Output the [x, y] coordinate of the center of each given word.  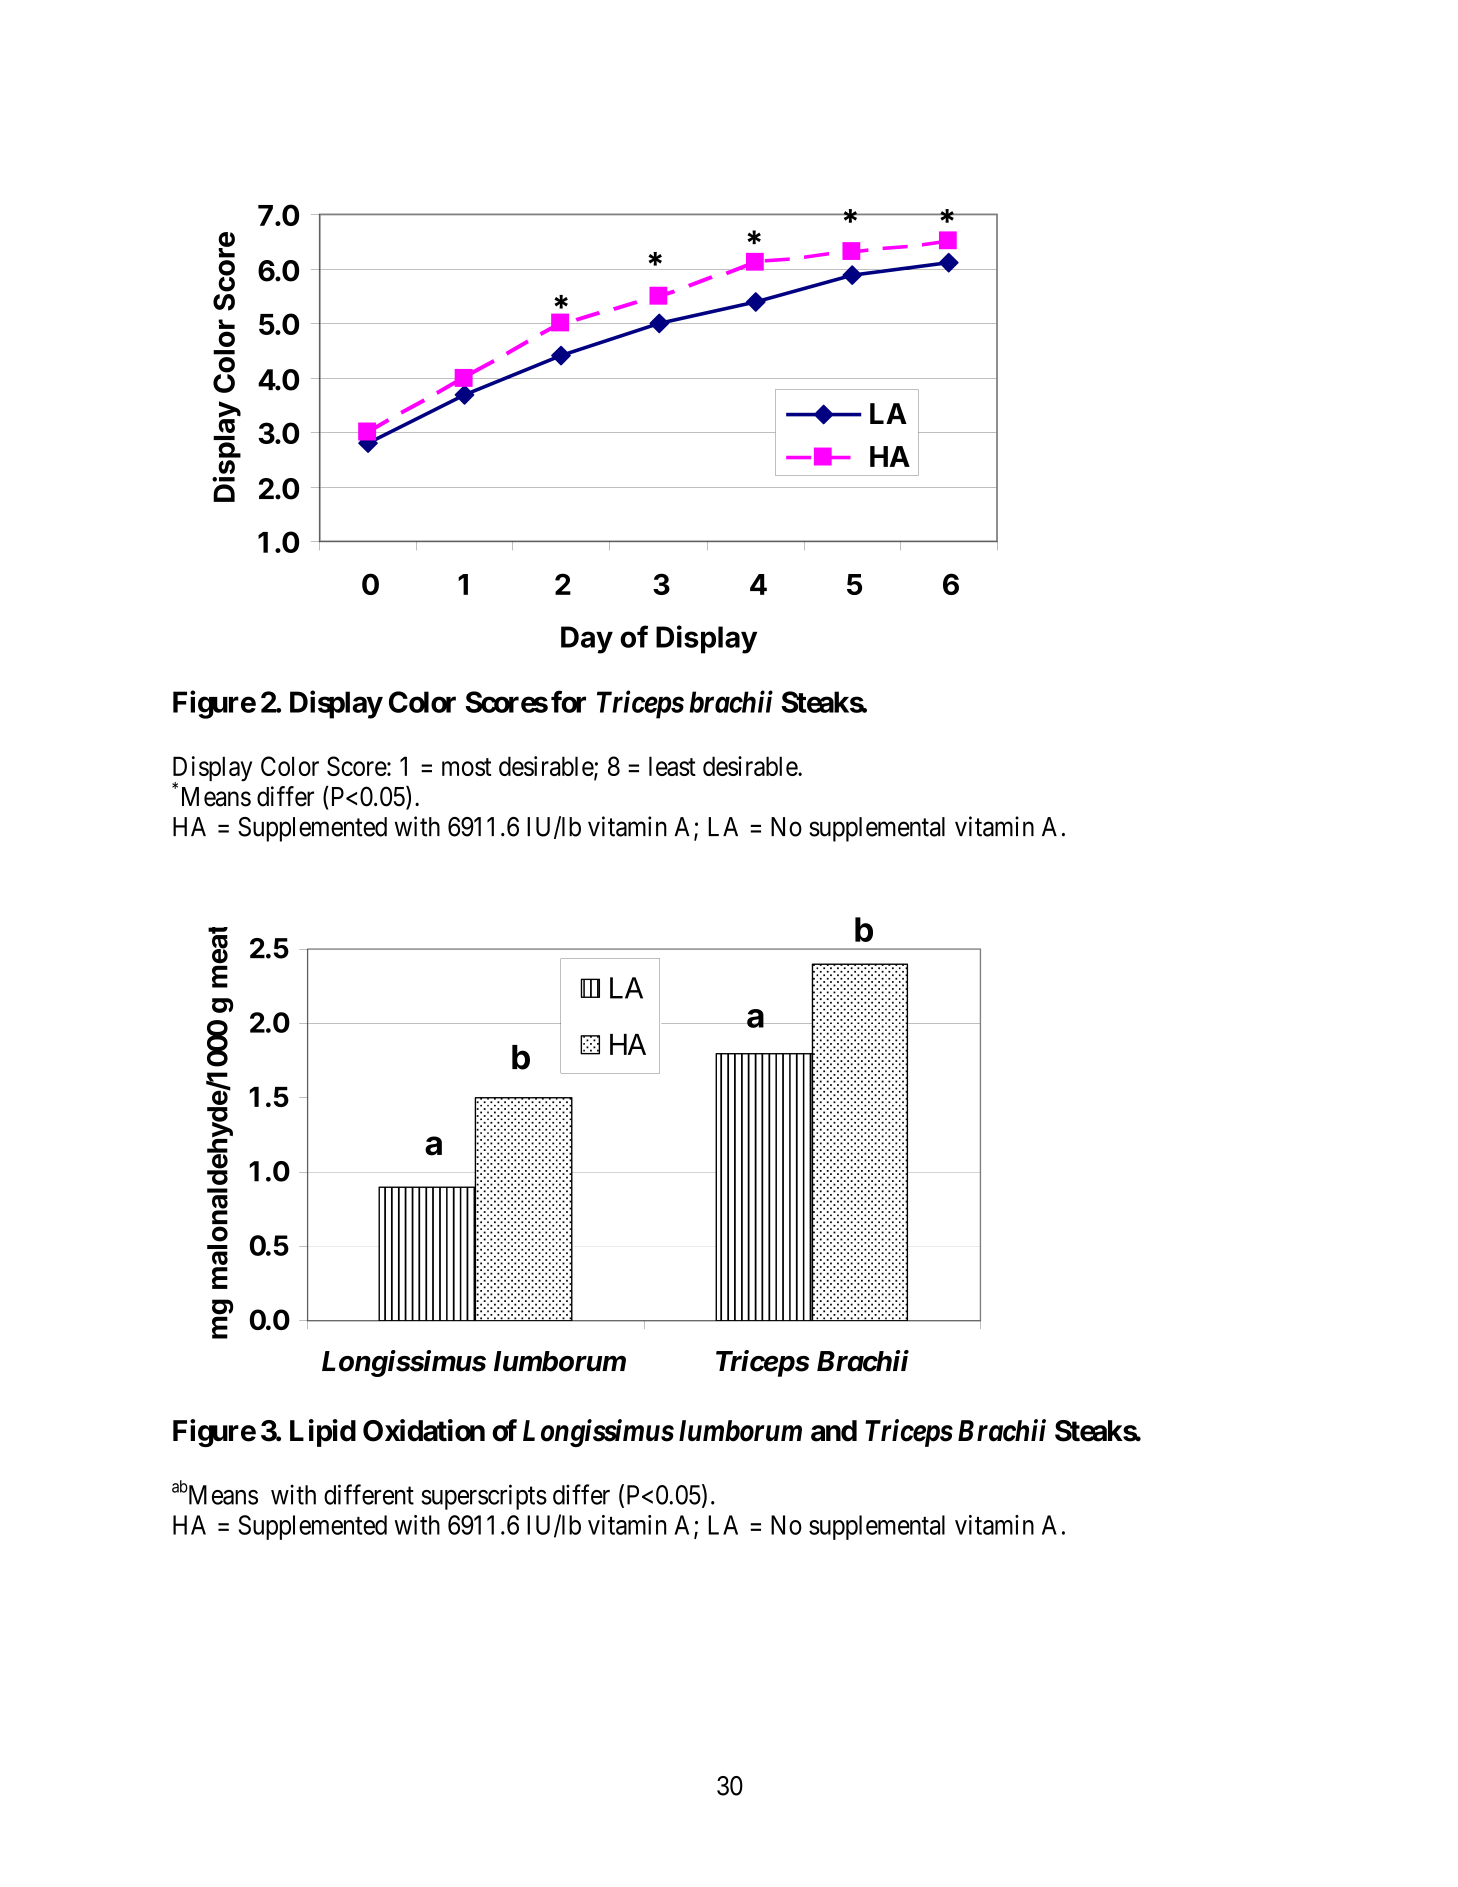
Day [587, 640]
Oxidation [424, 1430]
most [467, 767]
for [568, 701]
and [834, 1431]
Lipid [323, 1433]
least [672, 766]
